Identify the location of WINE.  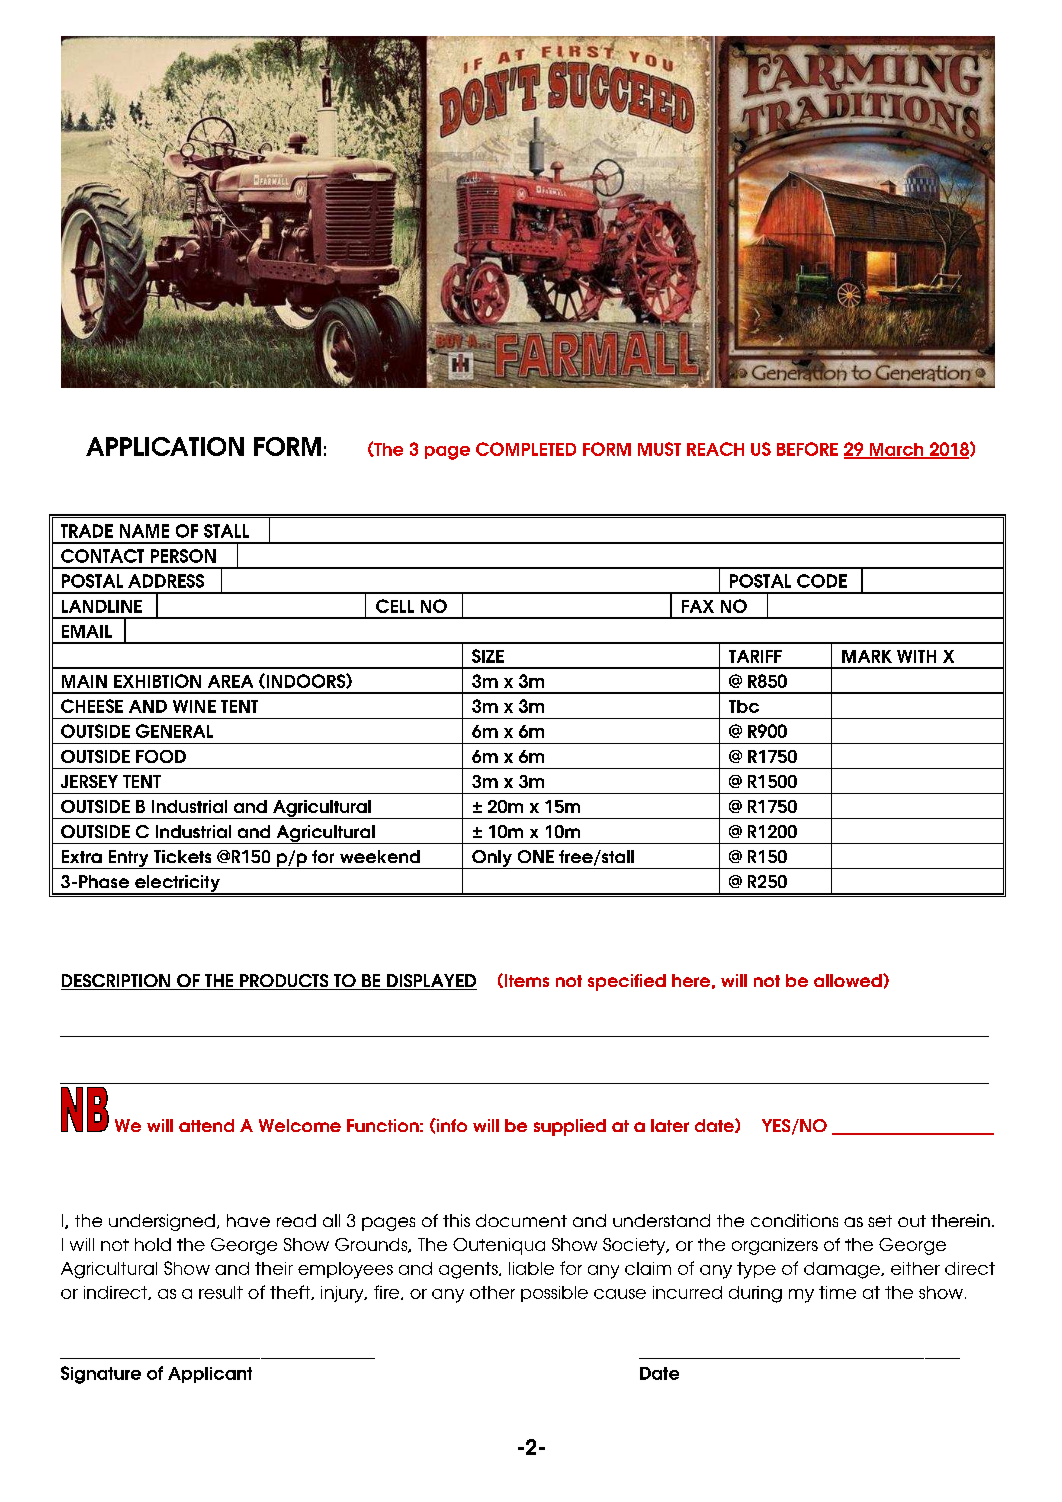
(194, 706).
